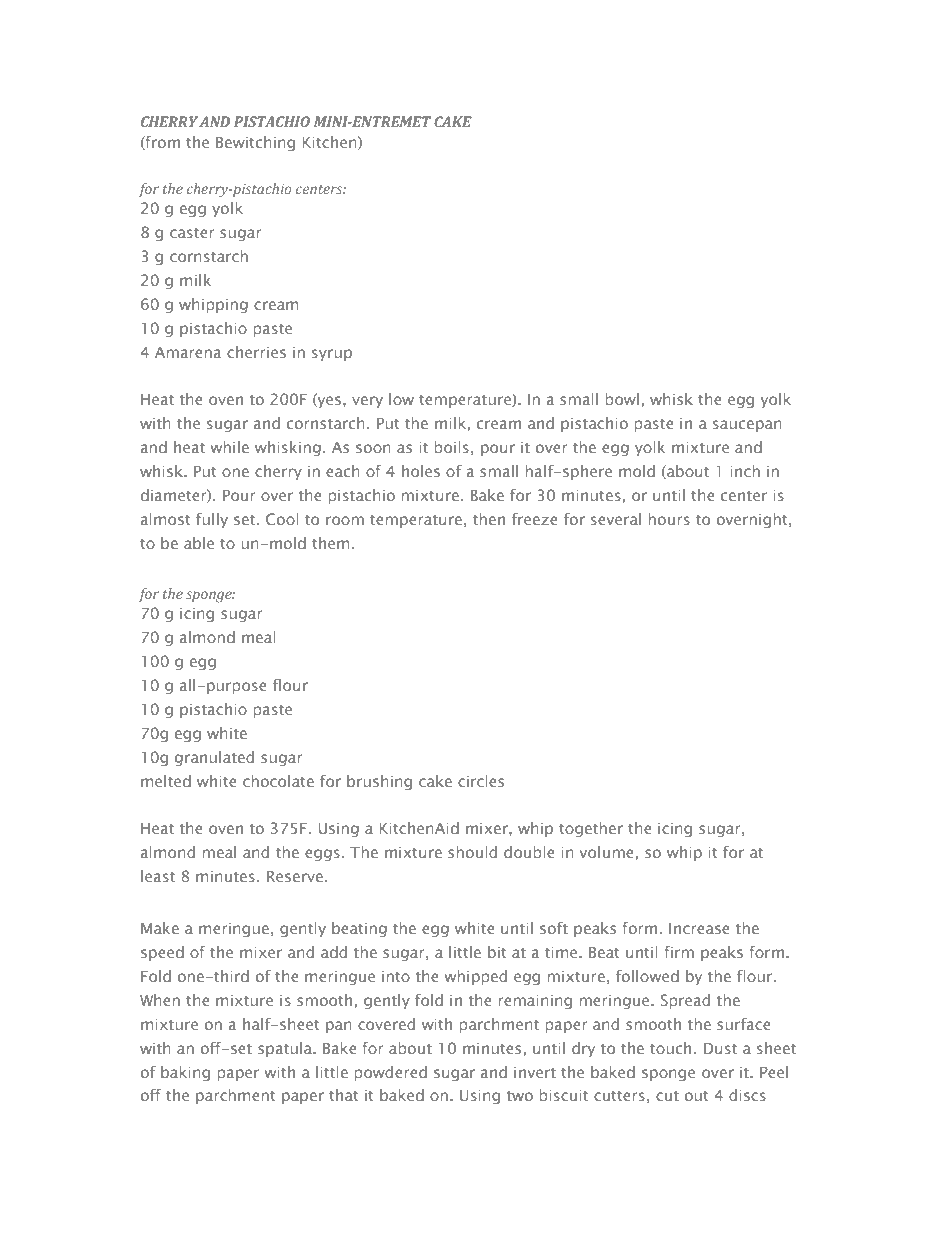 This document has height=1233, width=952. What do you see at coordinates (669, 519) in the document?
I see `hours` at bounding box center [669, 519].
